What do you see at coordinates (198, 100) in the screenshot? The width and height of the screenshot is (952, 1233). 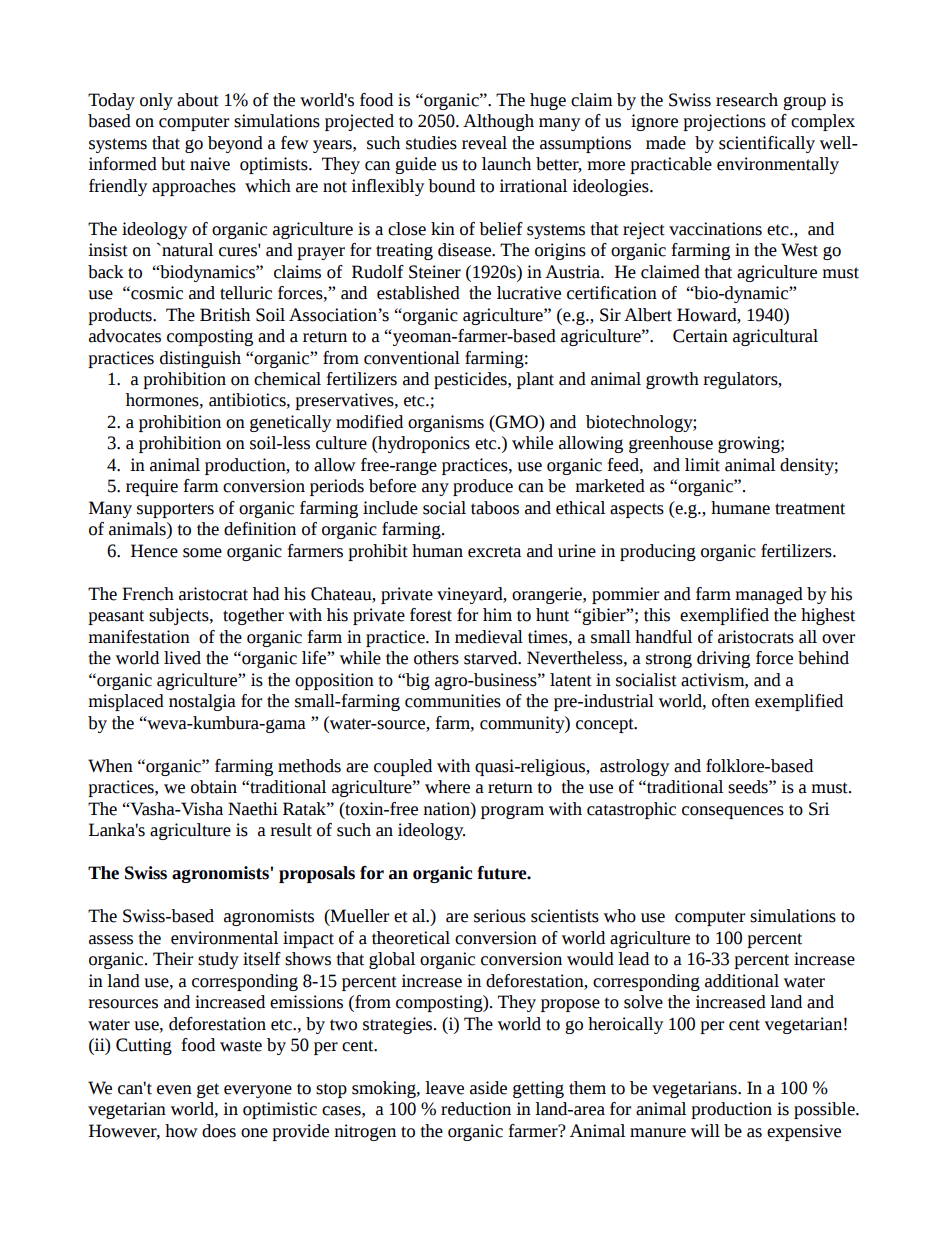 I see `about` at bounding box center [198, 100].
